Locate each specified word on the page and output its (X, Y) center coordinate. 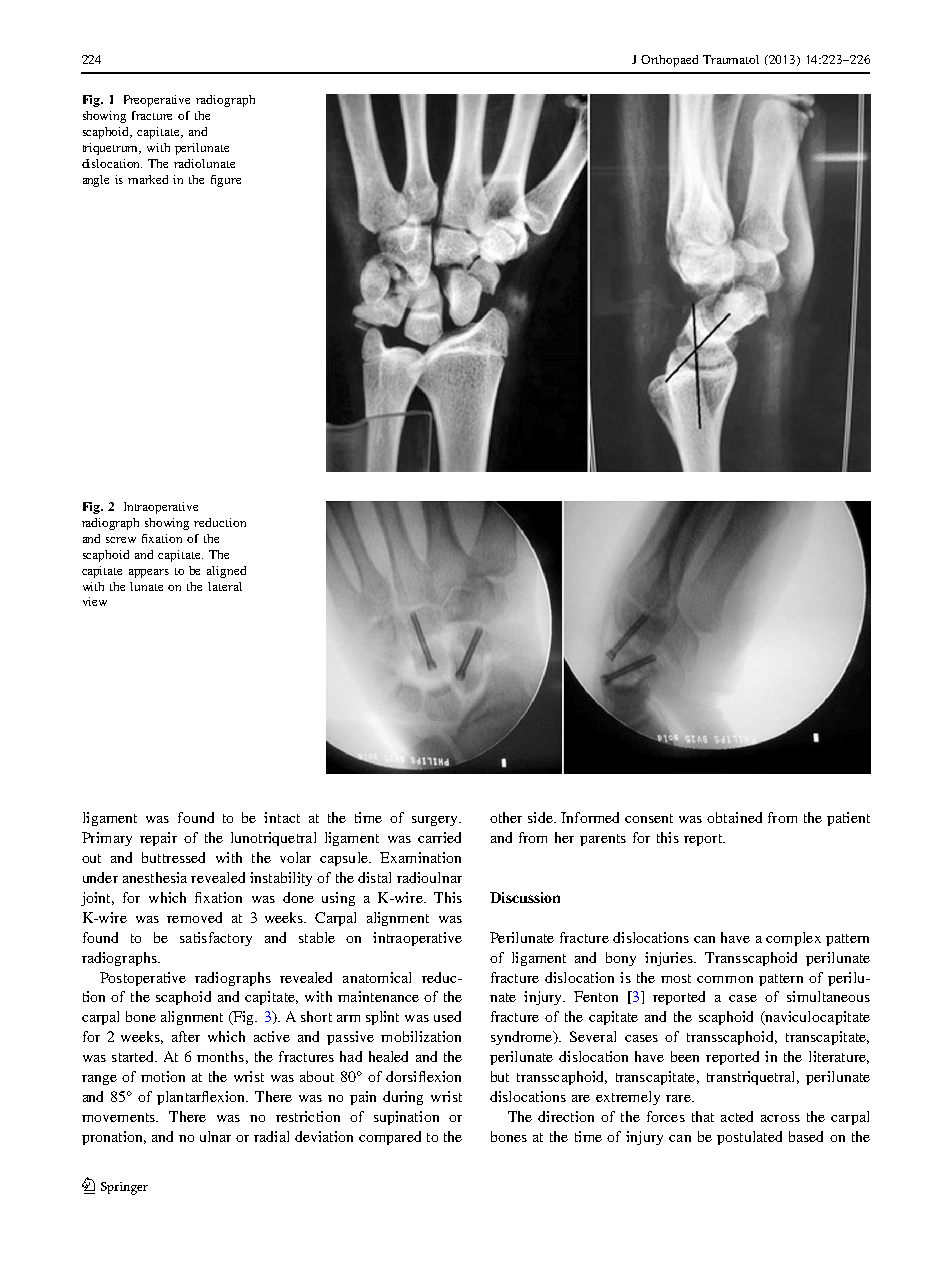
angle (96, 181)
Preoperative (157, 101)
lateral (225, 586)
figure (226, 181)
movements (119, 1117)
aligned (226, 572)
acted (737, 1116)
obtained (734, 817)
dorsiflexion (423, 1076)
